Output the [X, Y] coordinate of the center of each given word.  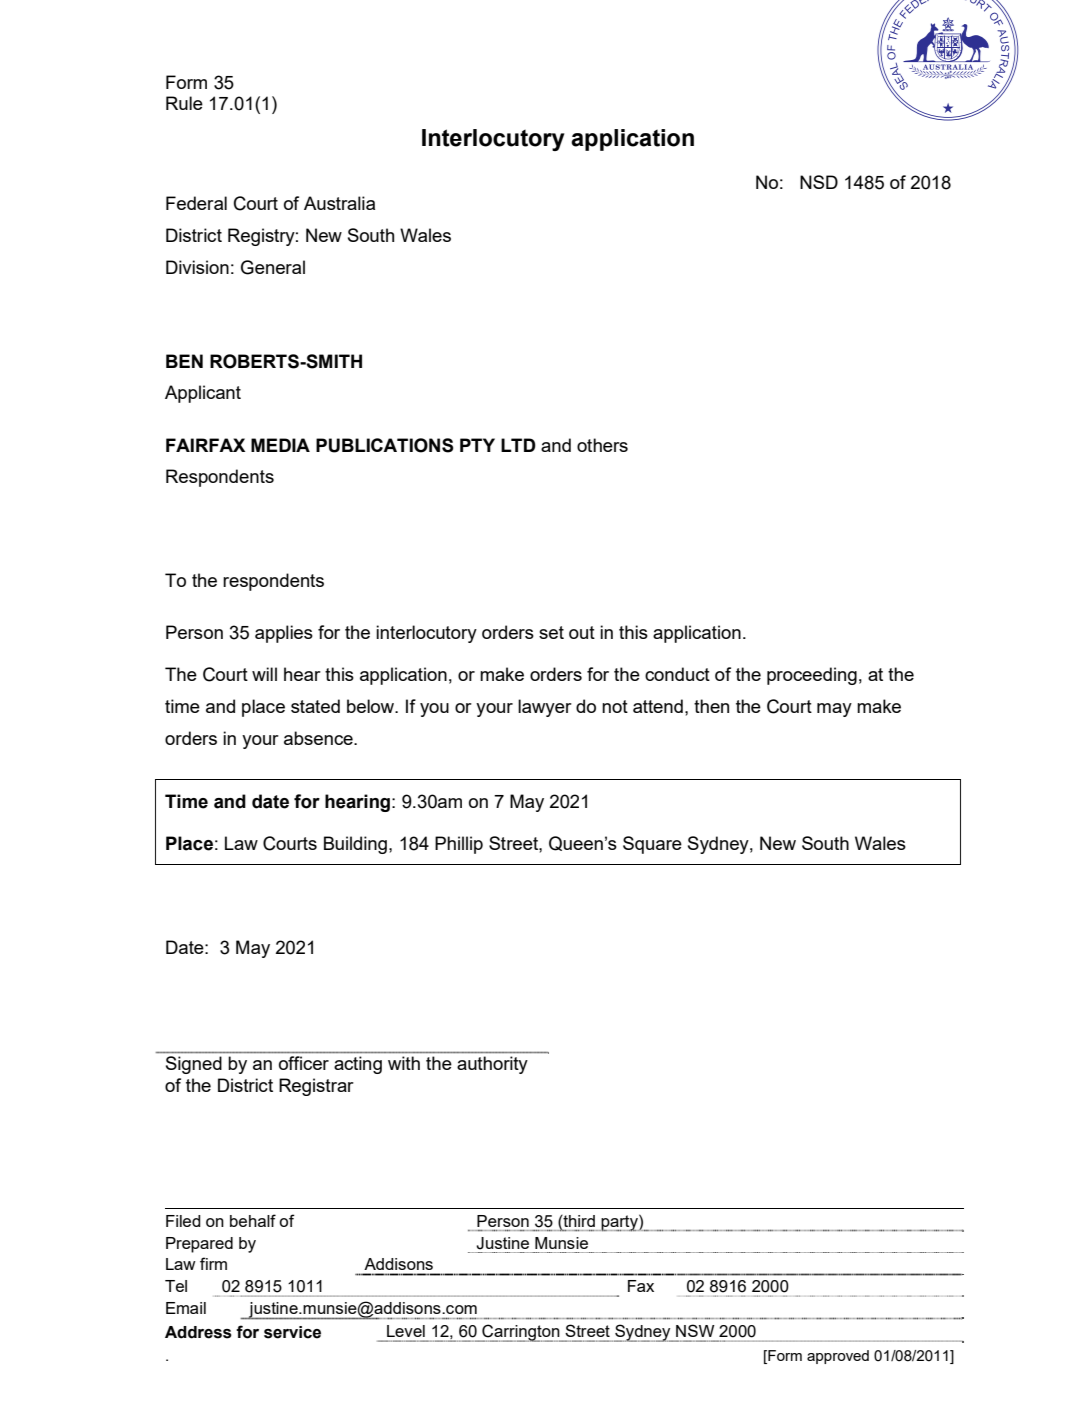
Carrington [521, 1333]
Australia [339, 203]
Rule [184, 103]
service [292, 1332]
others [602, 445]
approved [838, 1357]
